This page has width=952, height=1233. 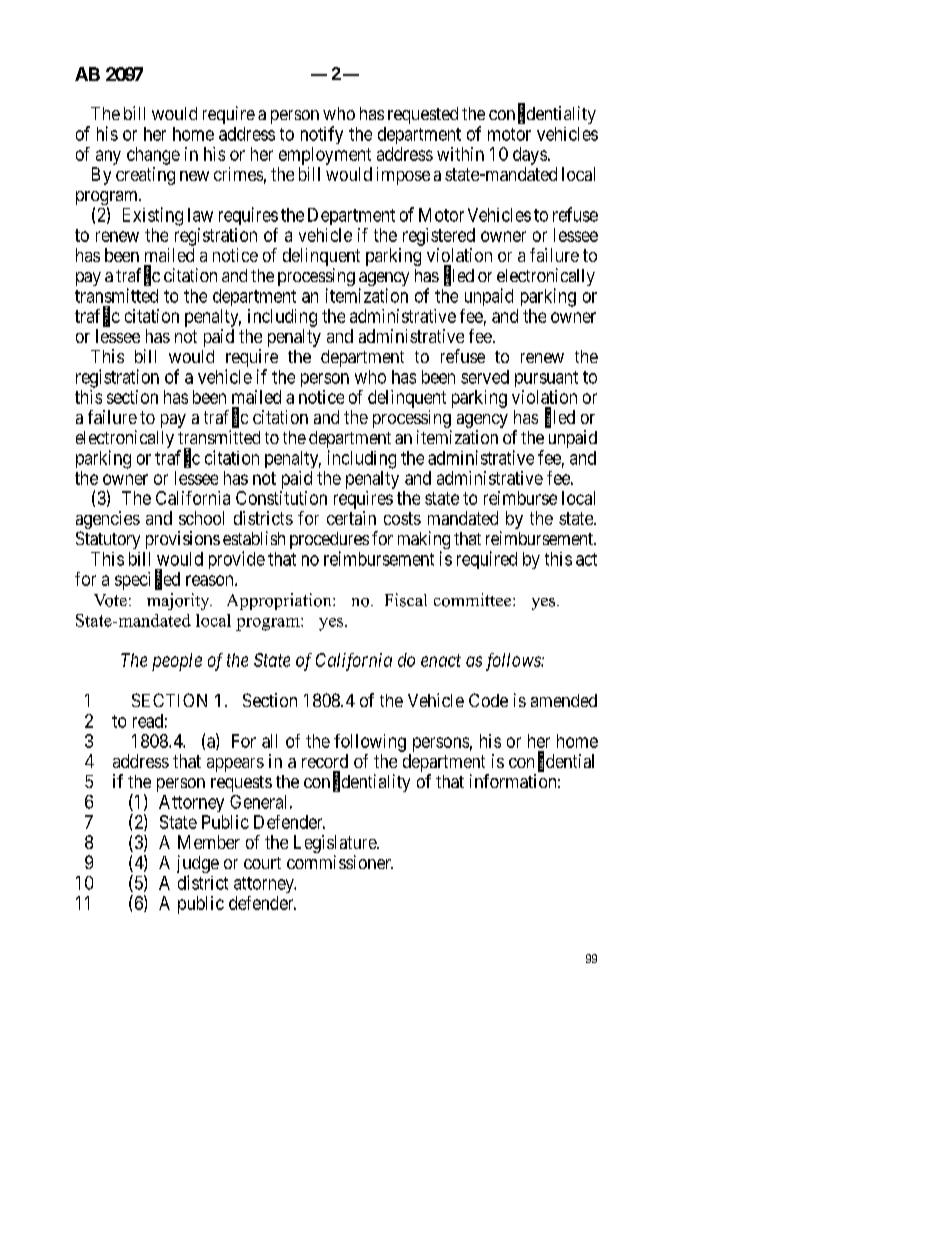 What do you see at coordinates (177, 662) in the page?
I see `people` at bounding box center [177, 662].
